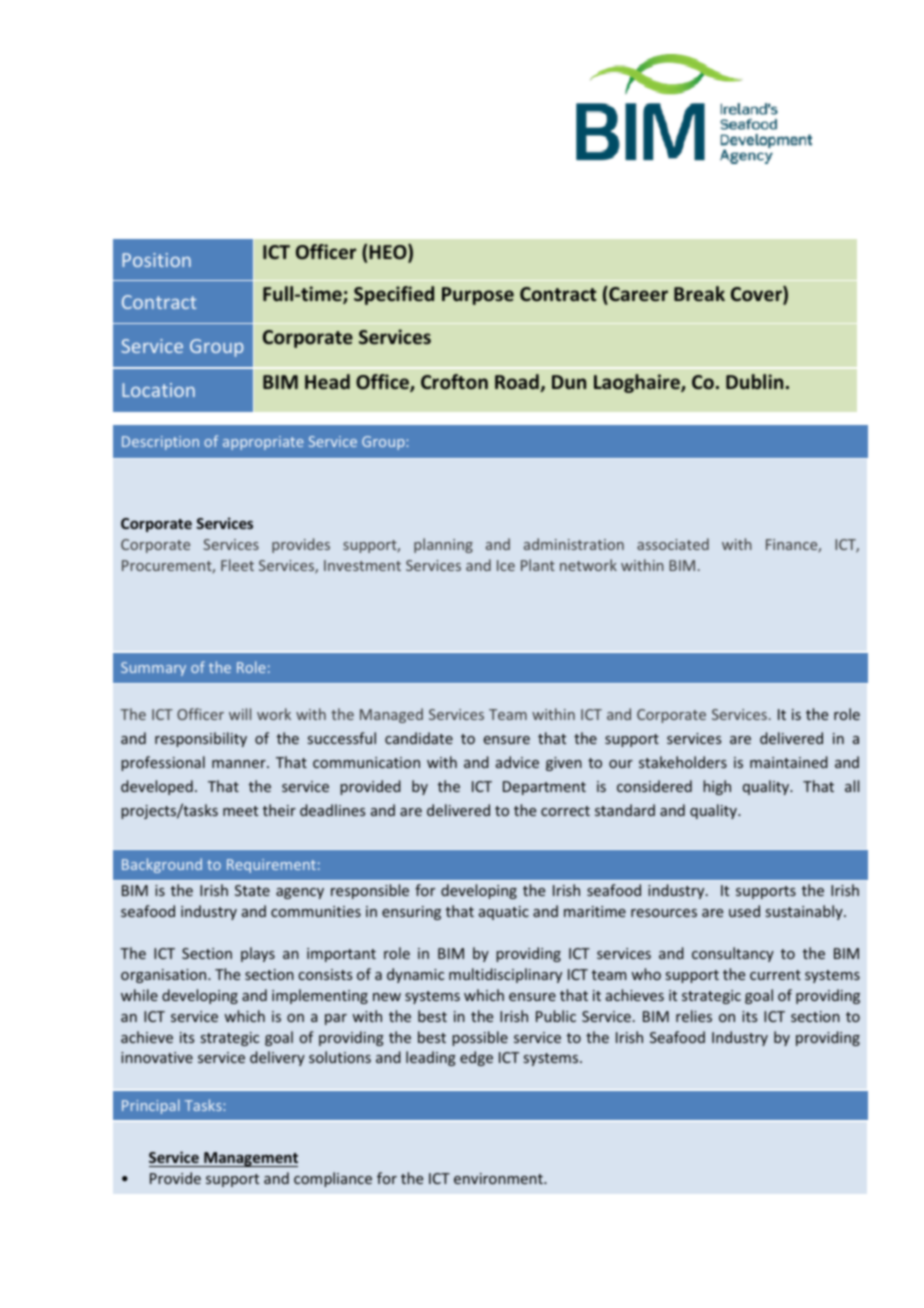 Image resolution: width=924 pixels, height=1308 pixels. What do you see at coordinates (499, 1178) in the document?
I see `environment` at bounding box center [499, 1178].
